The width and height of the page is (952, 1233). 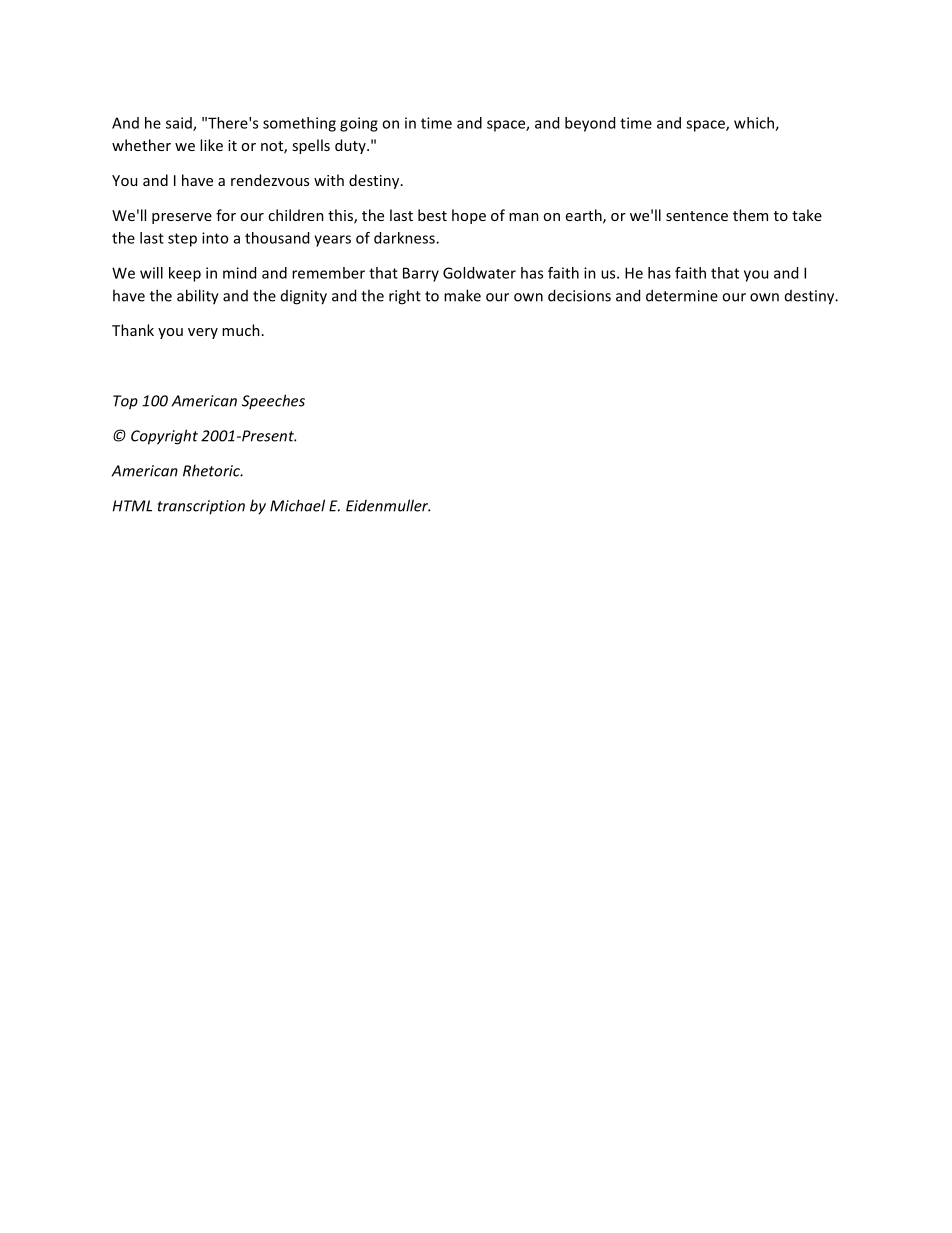 I want to click on beyond, so click(x=590, y=124).
